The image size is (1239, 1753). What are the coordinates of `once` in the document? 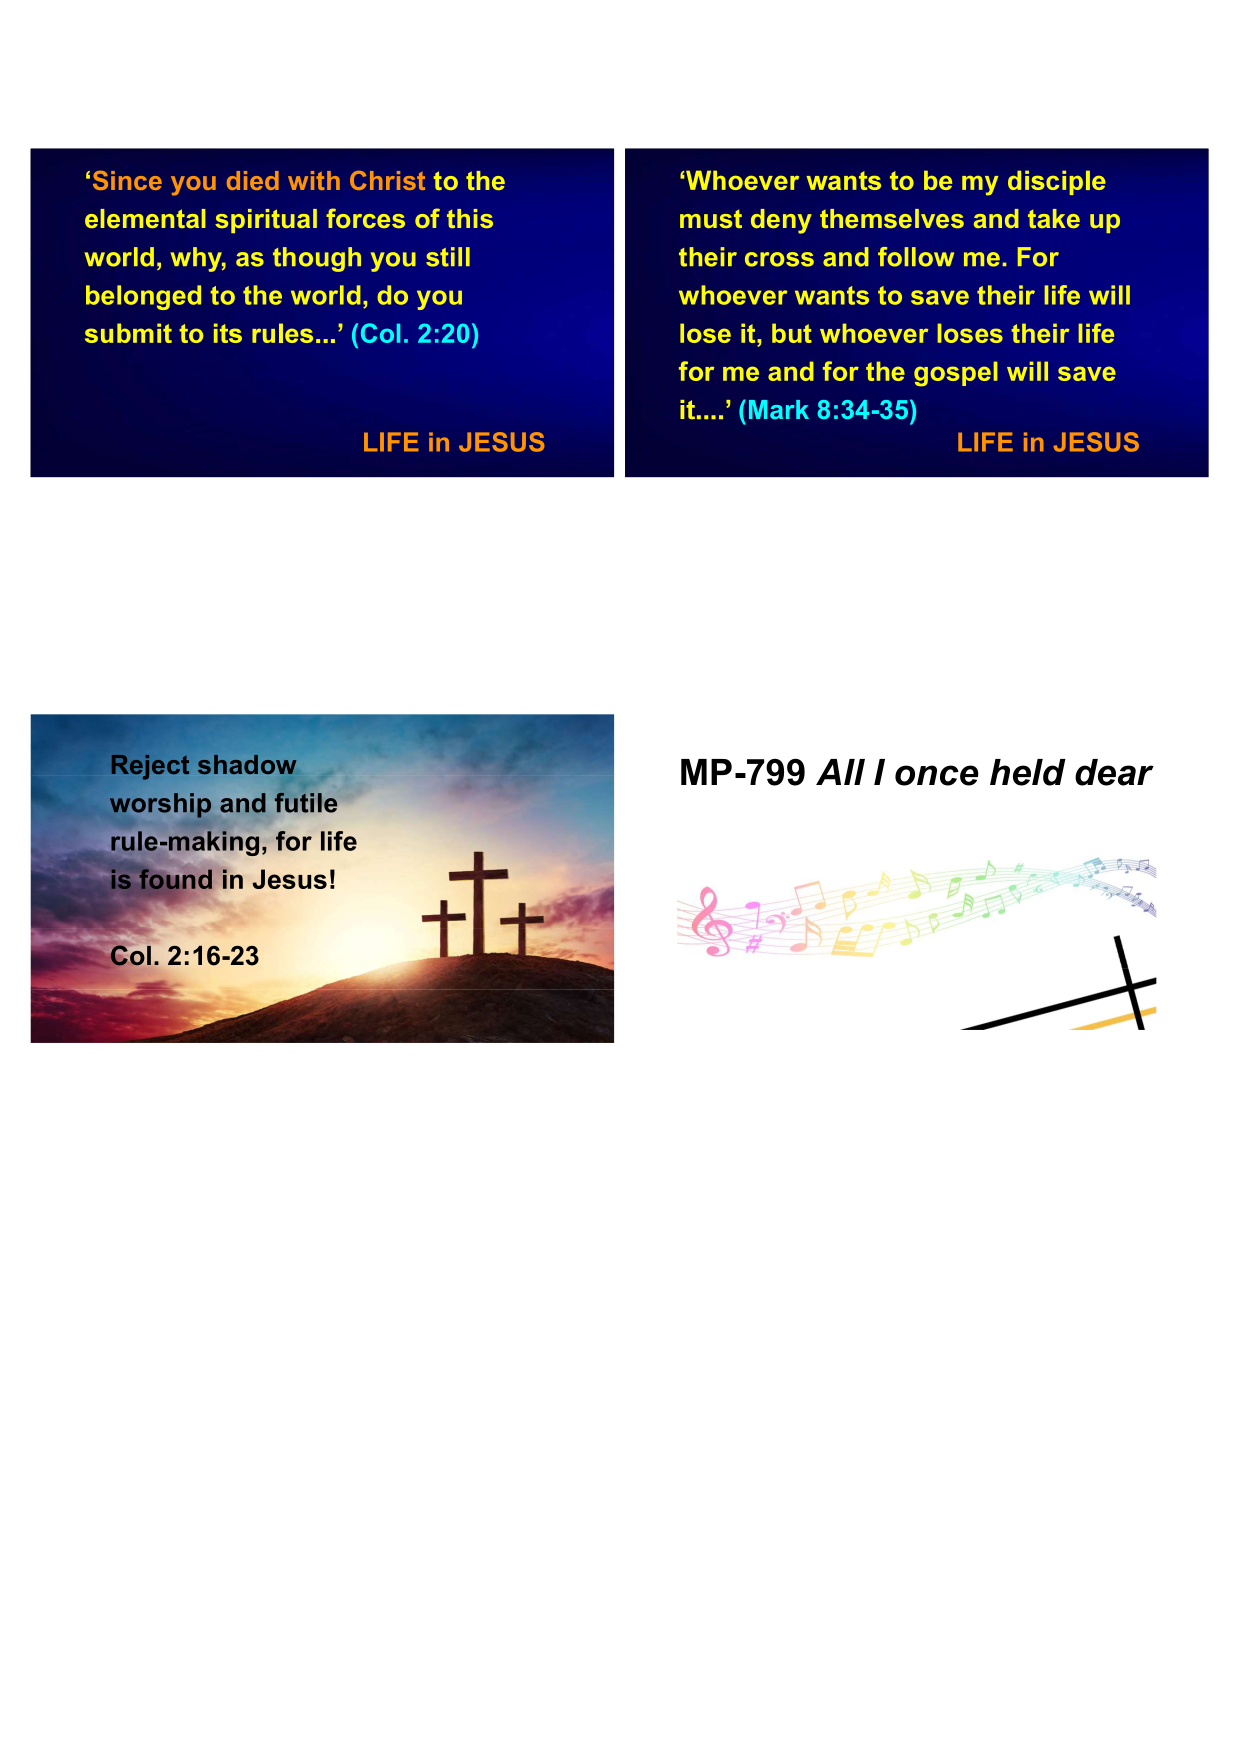 It's located at (937, 775).
